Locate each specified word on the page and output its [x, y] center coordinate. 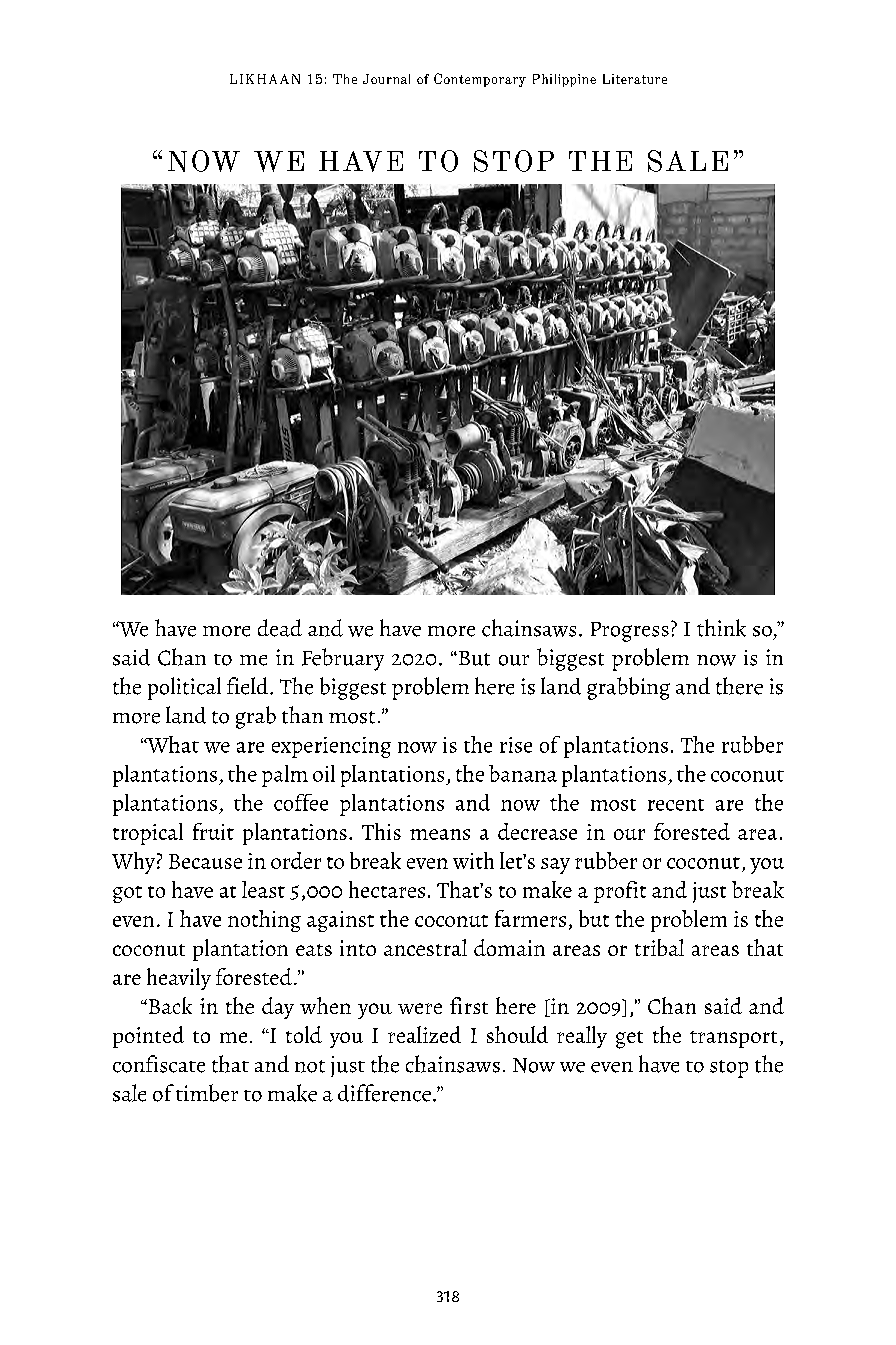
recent [676, 805]
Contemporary [480, 80]
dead [280, 628]
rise [516, 745]
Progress [630, 632]
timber [207, 1093]
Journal [386, 79]
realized [424, 1034]
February [343, 659]
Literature [635, 79]
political [184, 688]
